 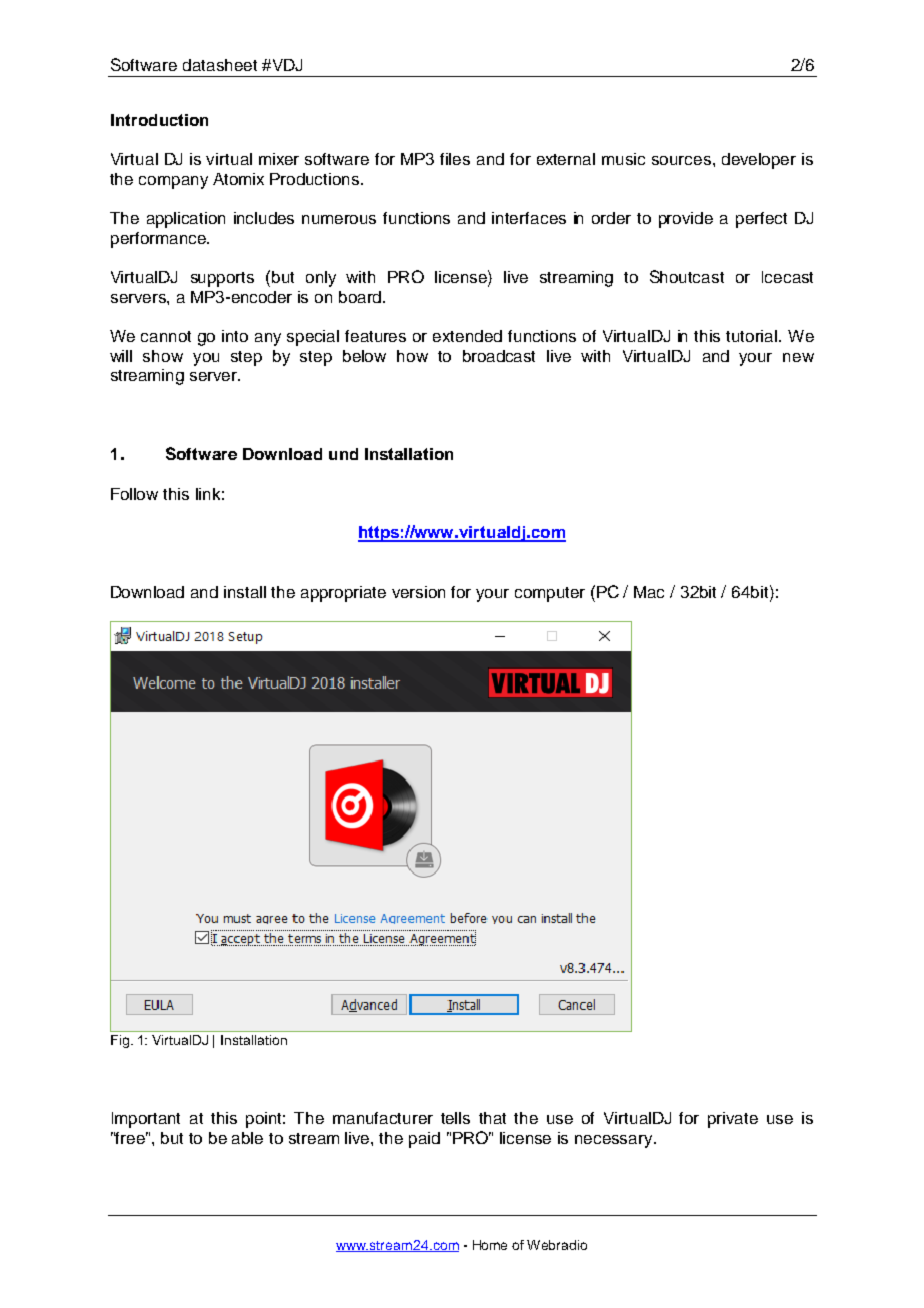 I want to click on Mac, so click(x=649, y=592).
